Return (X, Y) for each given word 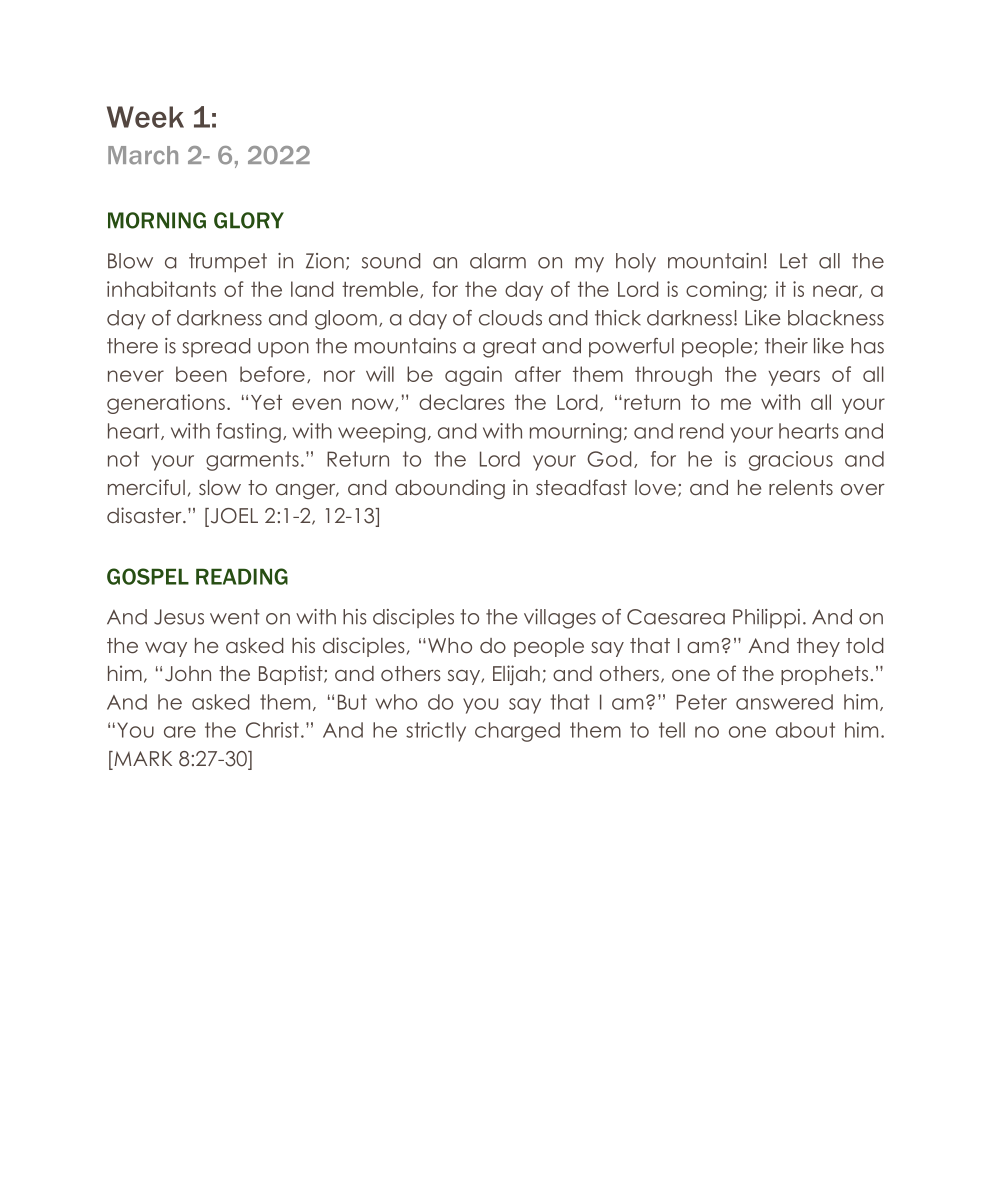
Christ (272, 730)
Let (794, 261)
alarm (498, 261)
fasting (248, 433)
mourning (575, 433)
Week (145, 117)
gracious (791, 461)
